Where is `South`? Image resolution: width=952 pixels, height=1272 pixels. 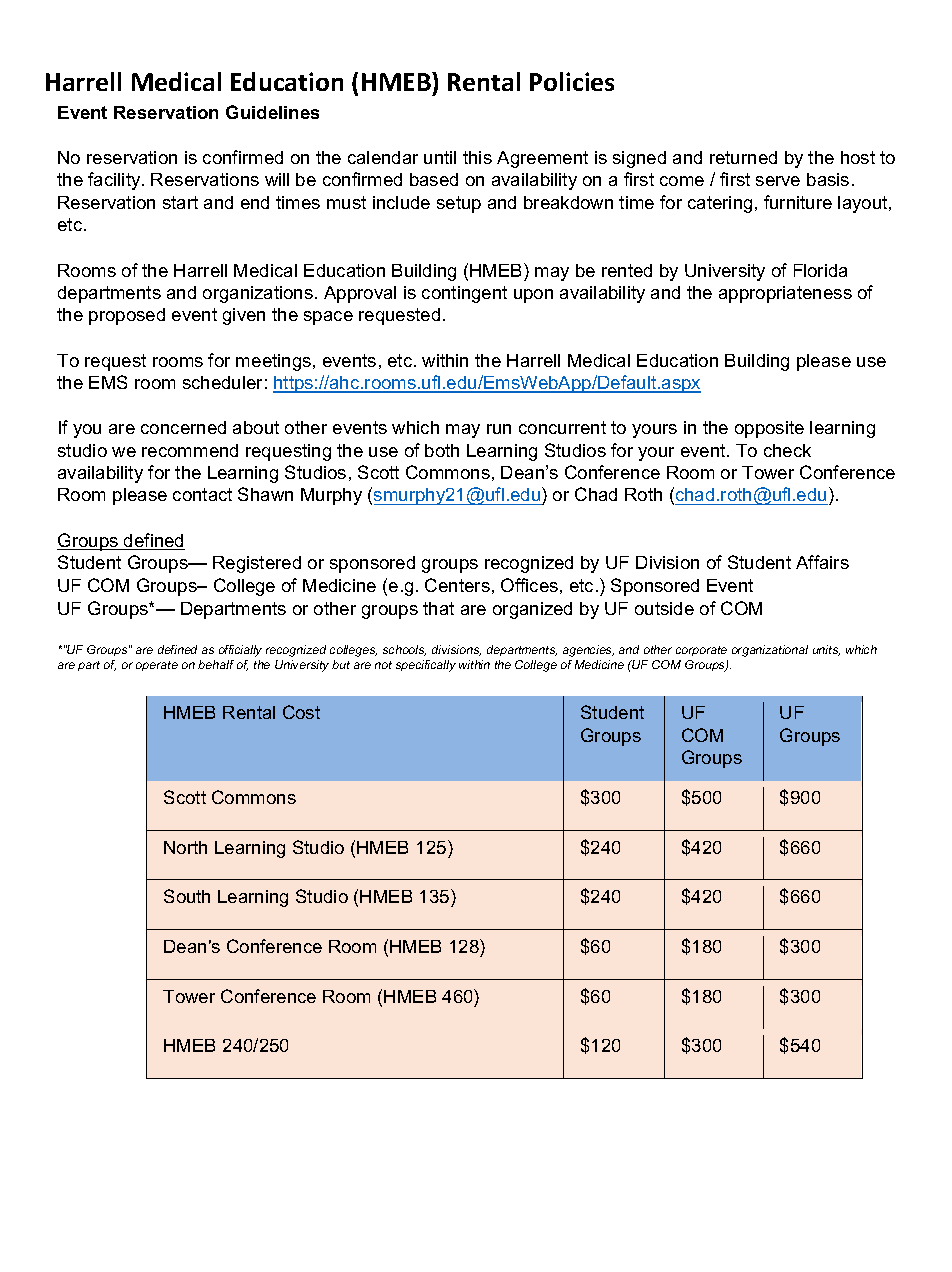 South is located at coordinates (187, 896).
